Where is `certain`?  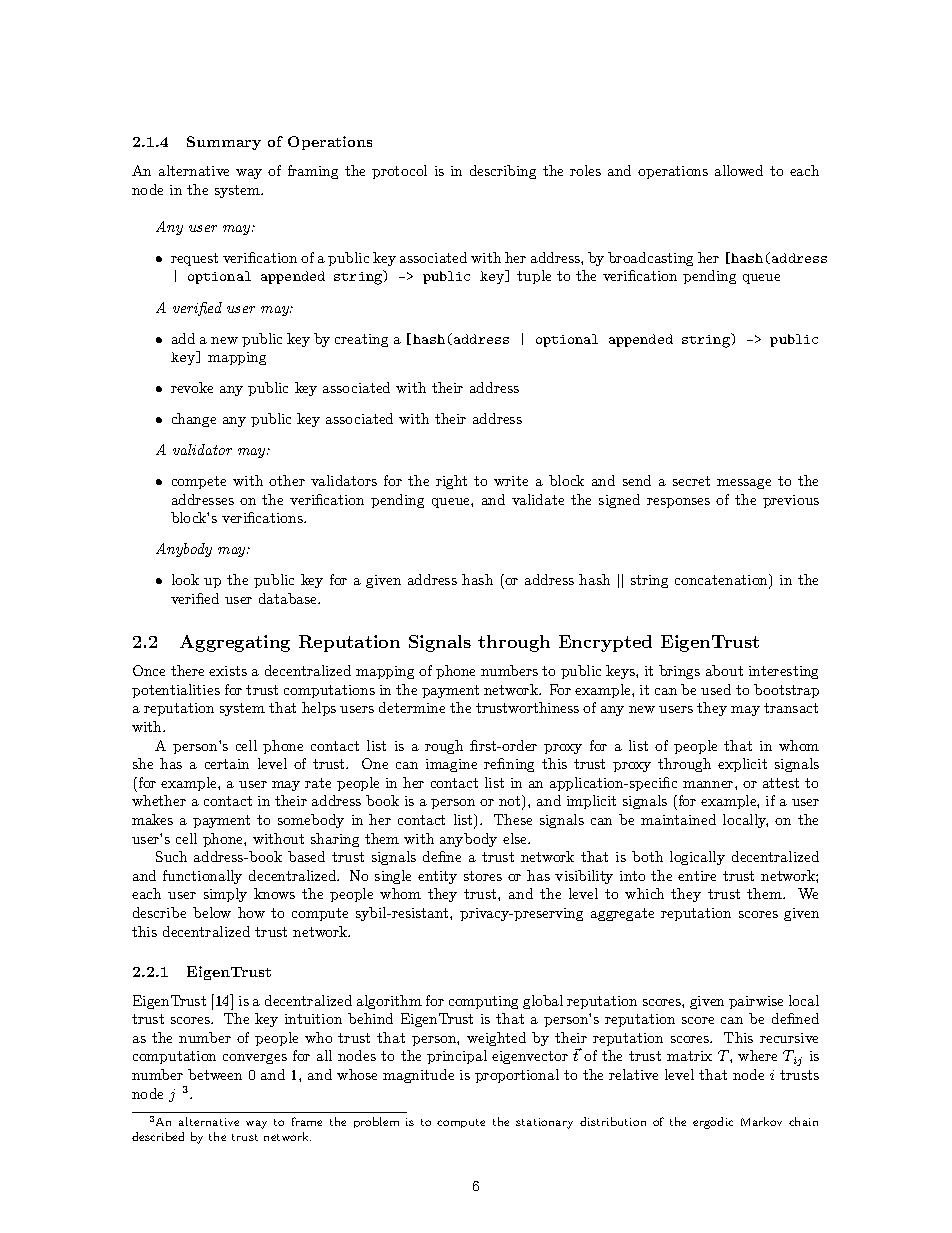 certain is located at coordinates (227, 764).
